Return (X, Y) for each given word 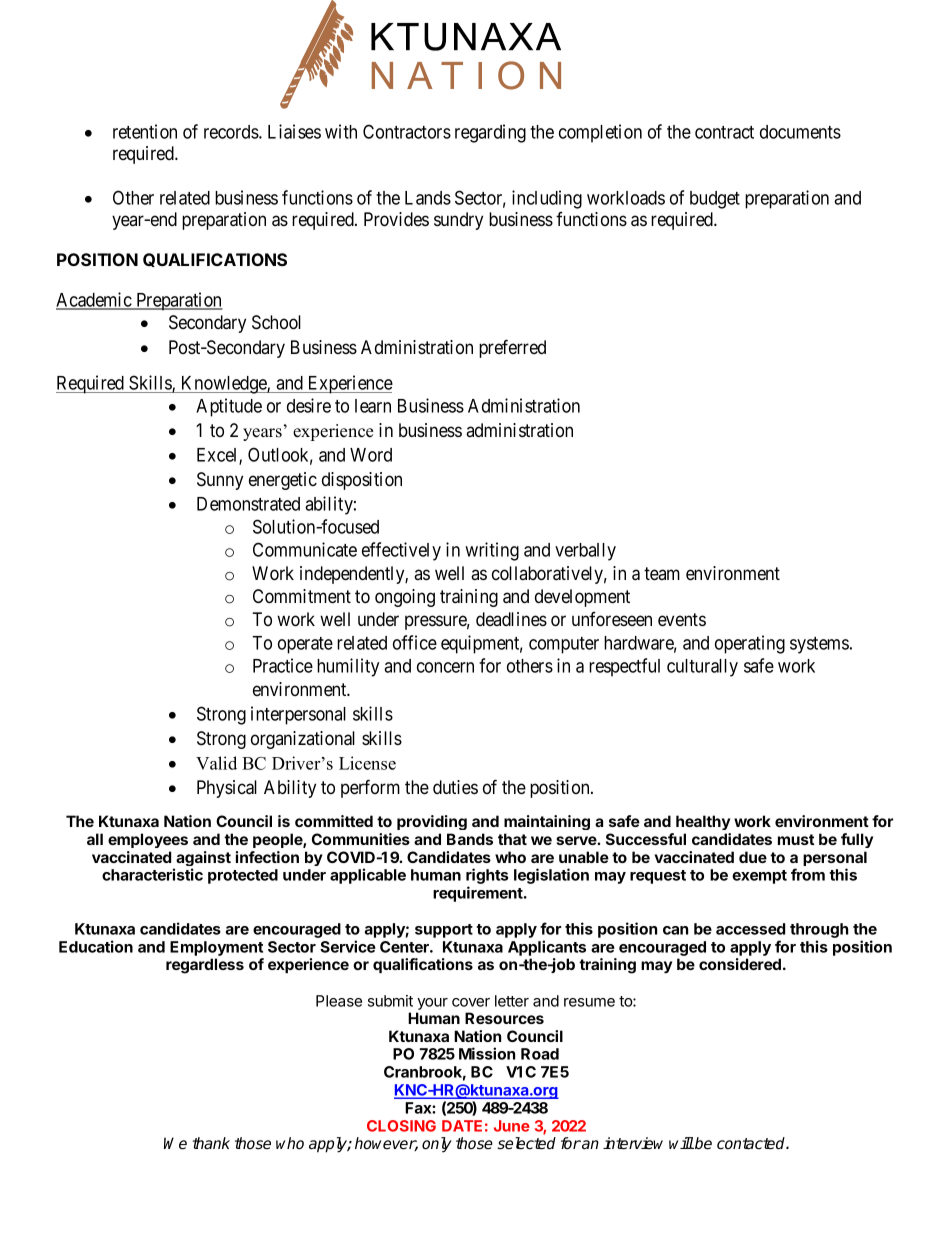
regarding (490, 133)
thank (211, 1143)
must (796, 839)
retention (145, 131)
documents (800, 132)
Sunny (220, 481)
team (662, 573)
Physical (227, 789)
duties (455, 787)
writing (492, 551)
